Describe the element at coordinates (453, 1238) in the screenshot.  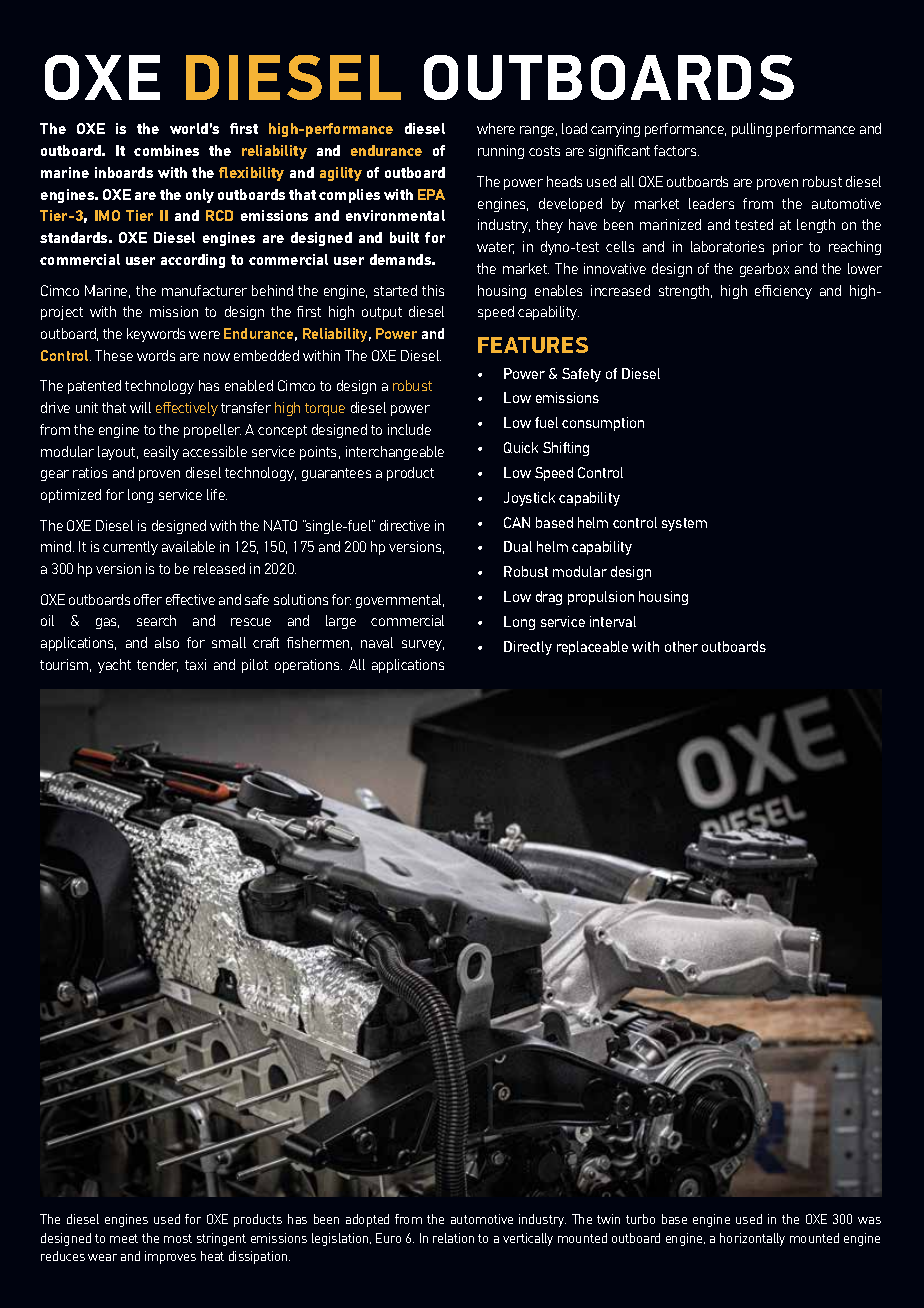
I see `relation` at that location.
